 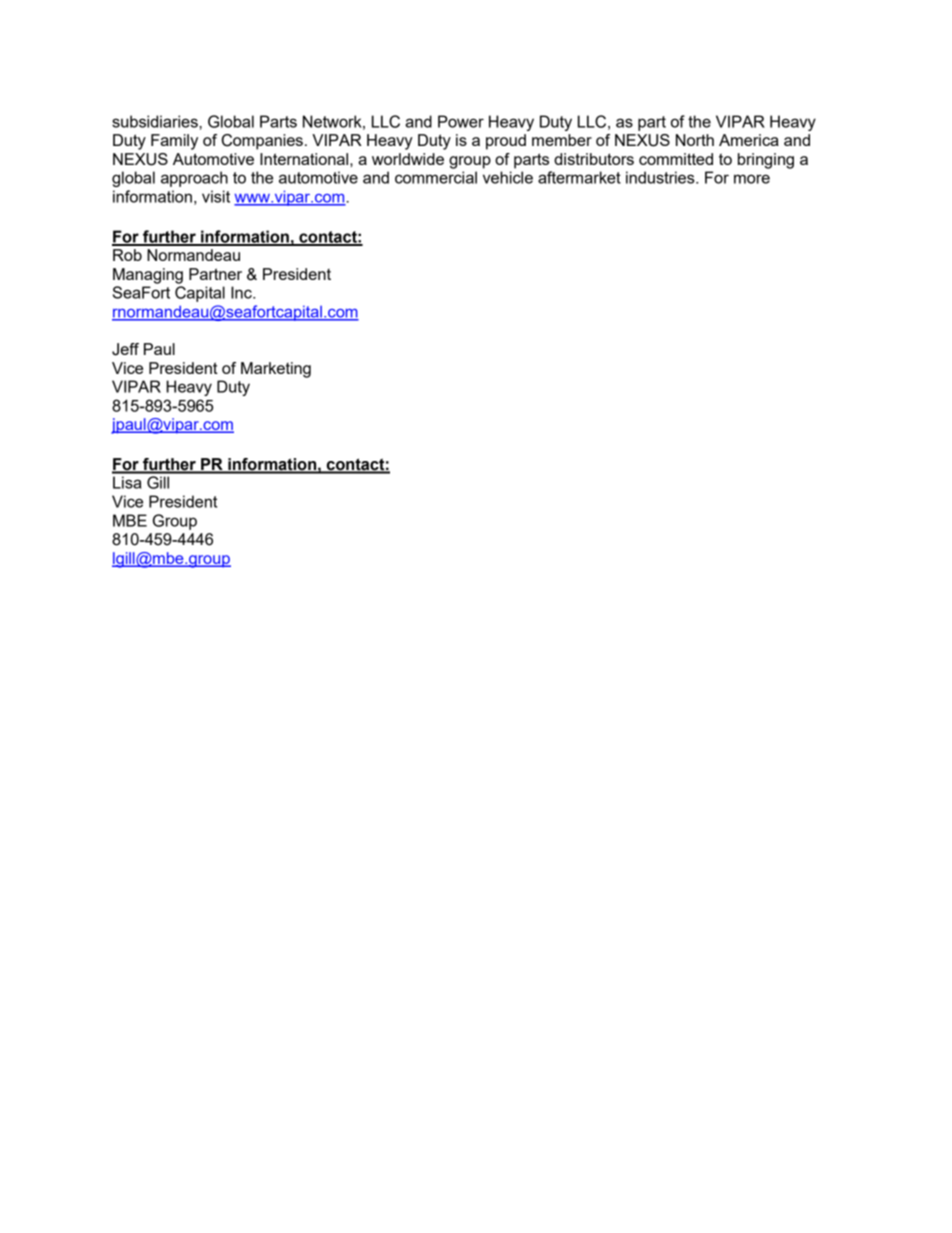 What do you see at coordinates (148, 276) in the document?
I see `Managing` at bounding box center [148, 276].
